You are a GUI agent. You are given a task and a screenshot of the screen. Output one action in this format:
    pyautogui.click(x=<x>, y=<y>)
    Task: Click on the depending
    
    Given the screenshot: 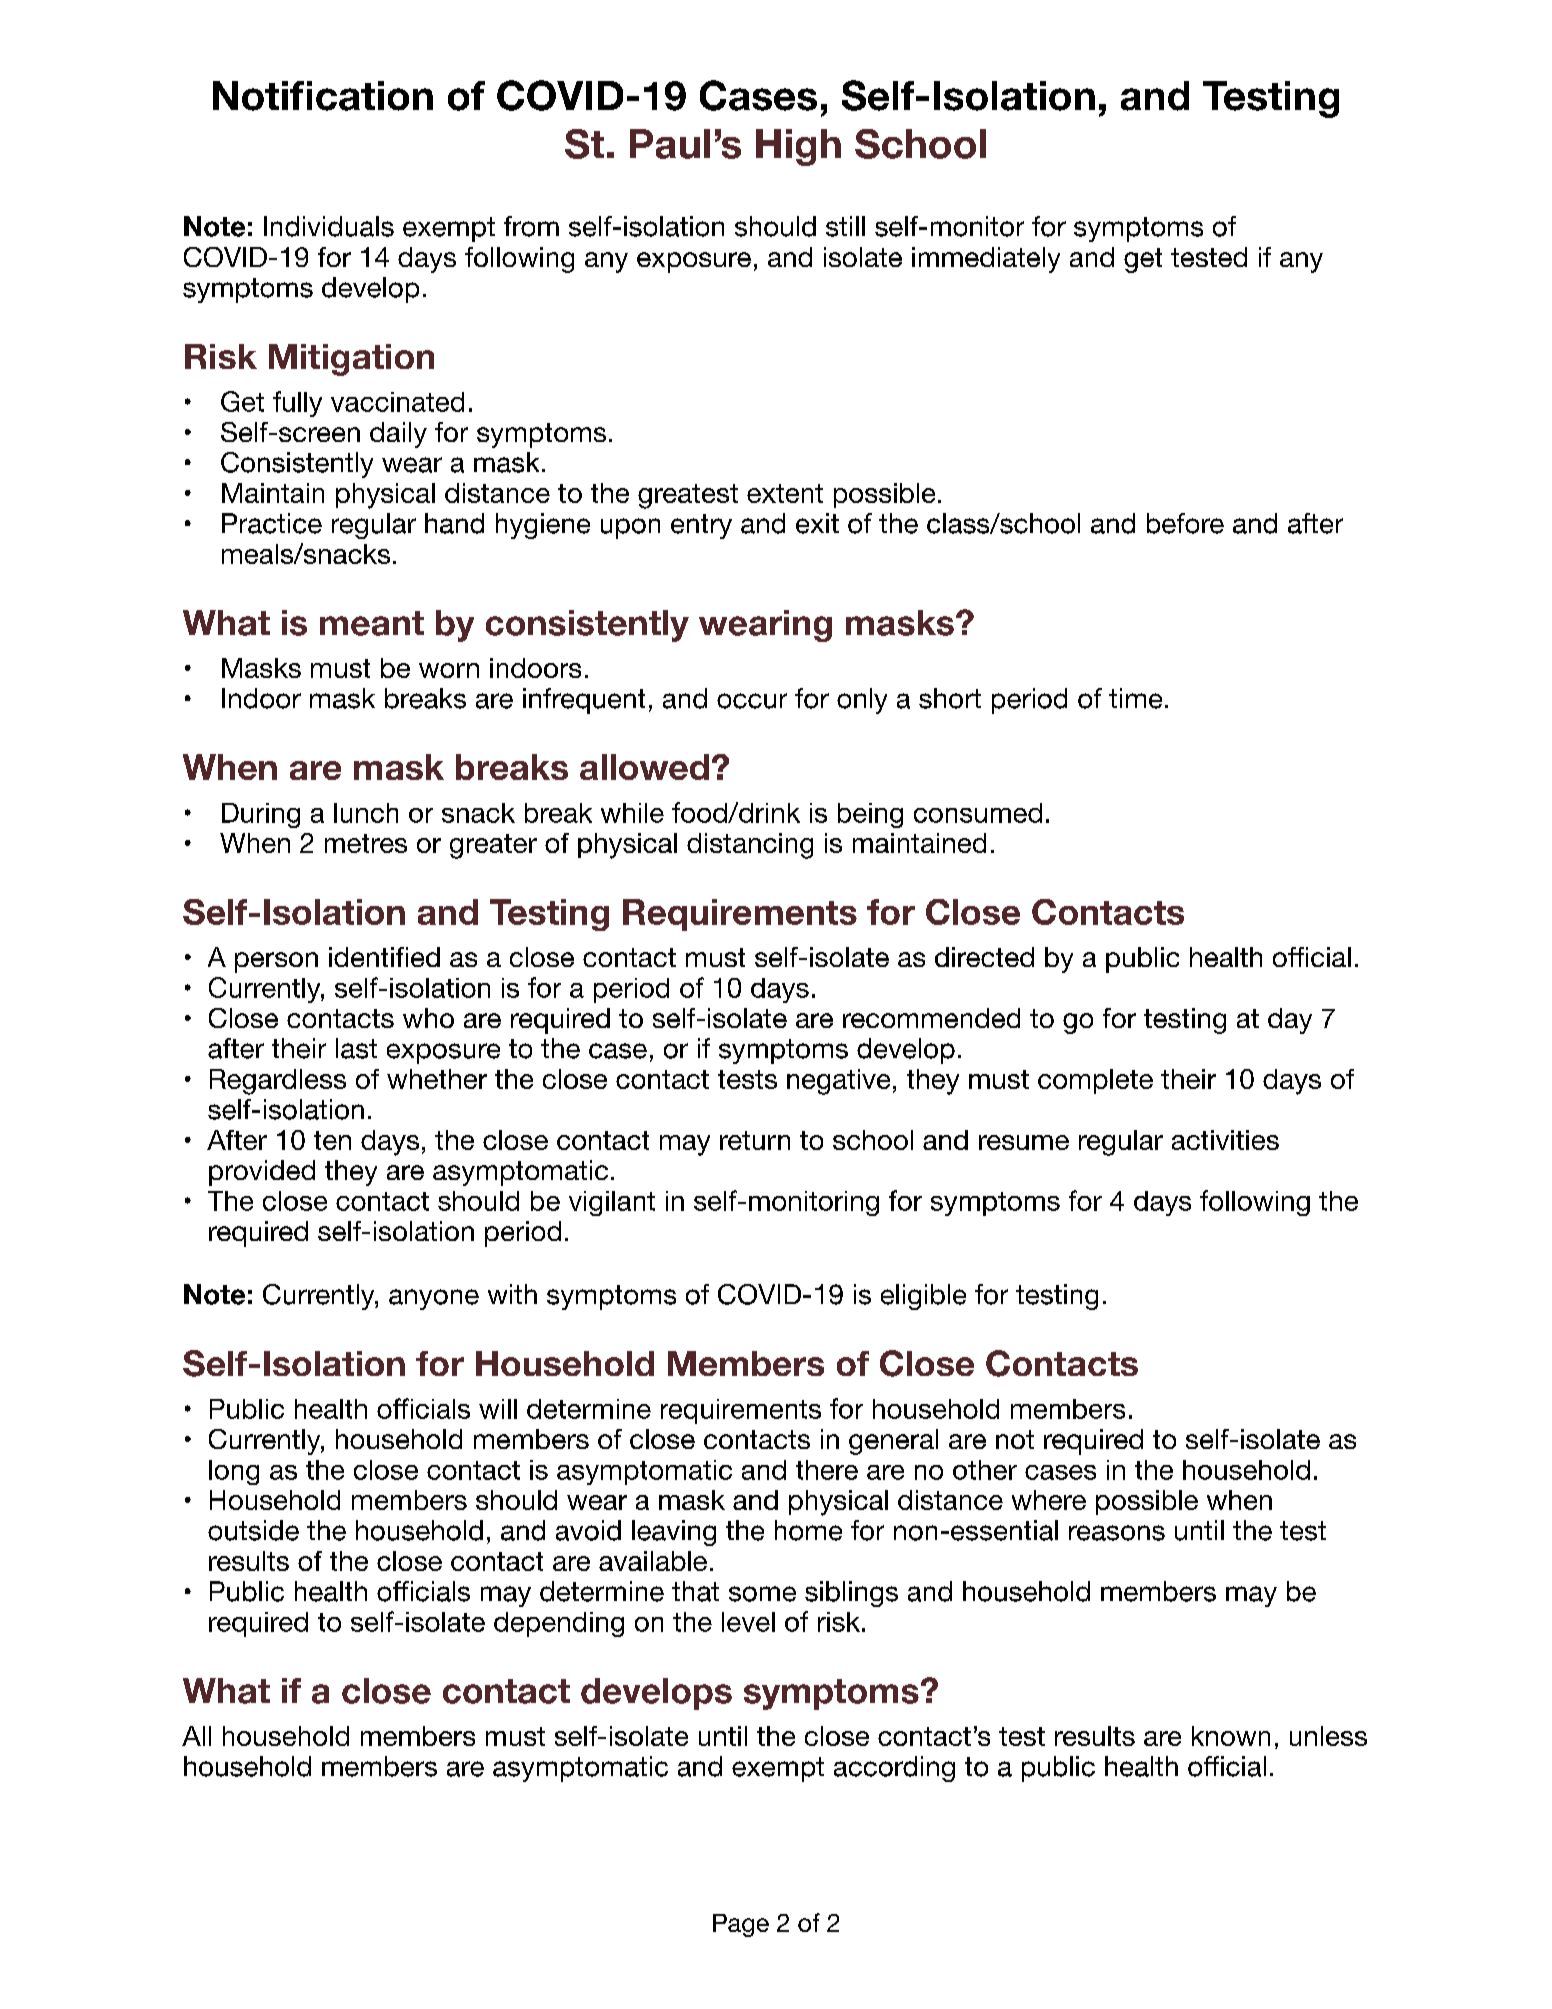 What is the action you would take?
    pyautogui.click(x=559, y=1624)
